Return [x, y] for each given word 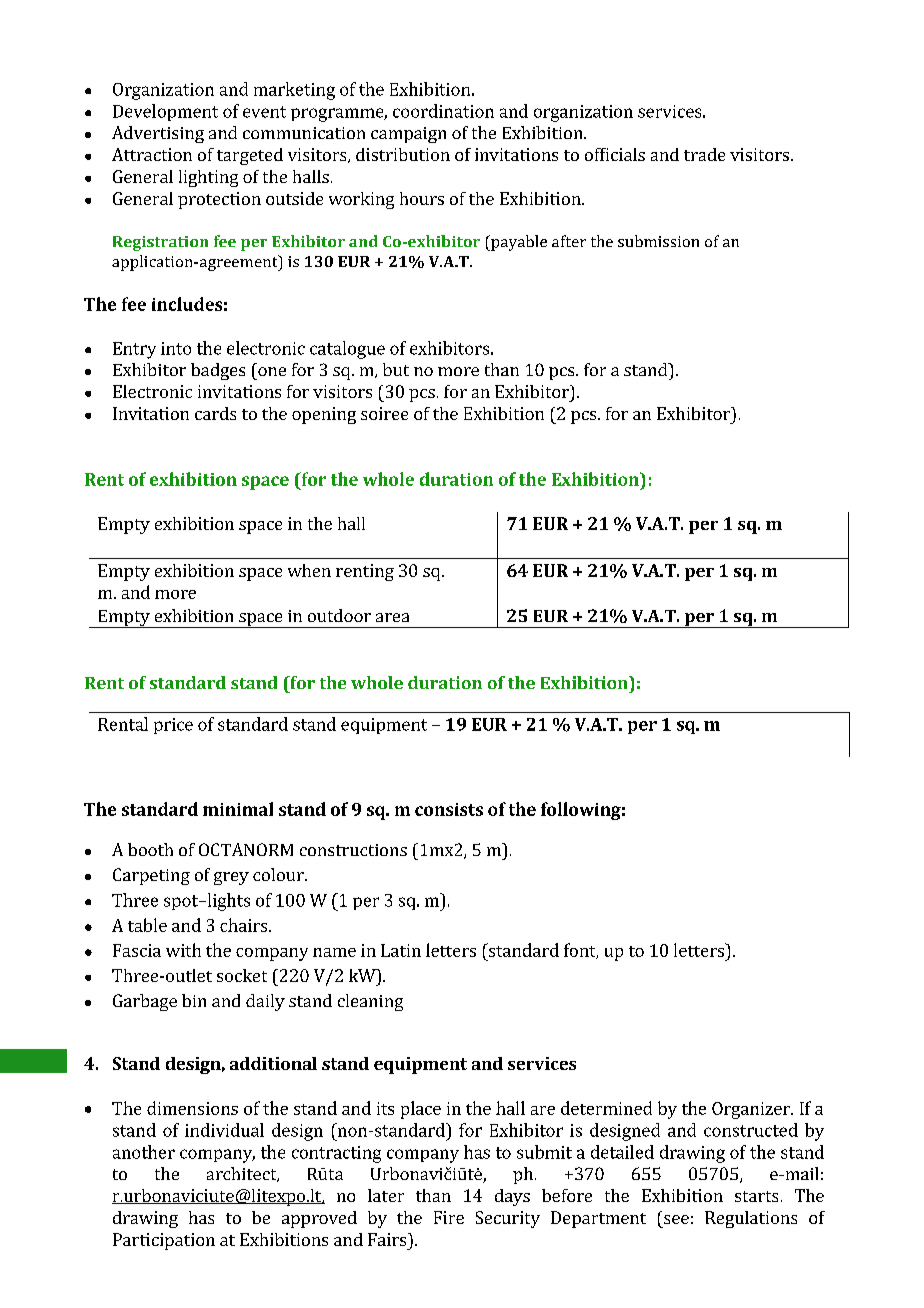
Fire [449, 1217]
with [183, 950]
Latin [401, 950]
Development [165, 112]
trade [704, 154]
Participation [164, 1241]
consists [449, 809]
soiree [384, 413]
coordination [443, 111]
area [392, 617]
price [173, 726]
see [676, 1219]
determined [606, 1108]
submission [658, 241]
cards [215, 413]
